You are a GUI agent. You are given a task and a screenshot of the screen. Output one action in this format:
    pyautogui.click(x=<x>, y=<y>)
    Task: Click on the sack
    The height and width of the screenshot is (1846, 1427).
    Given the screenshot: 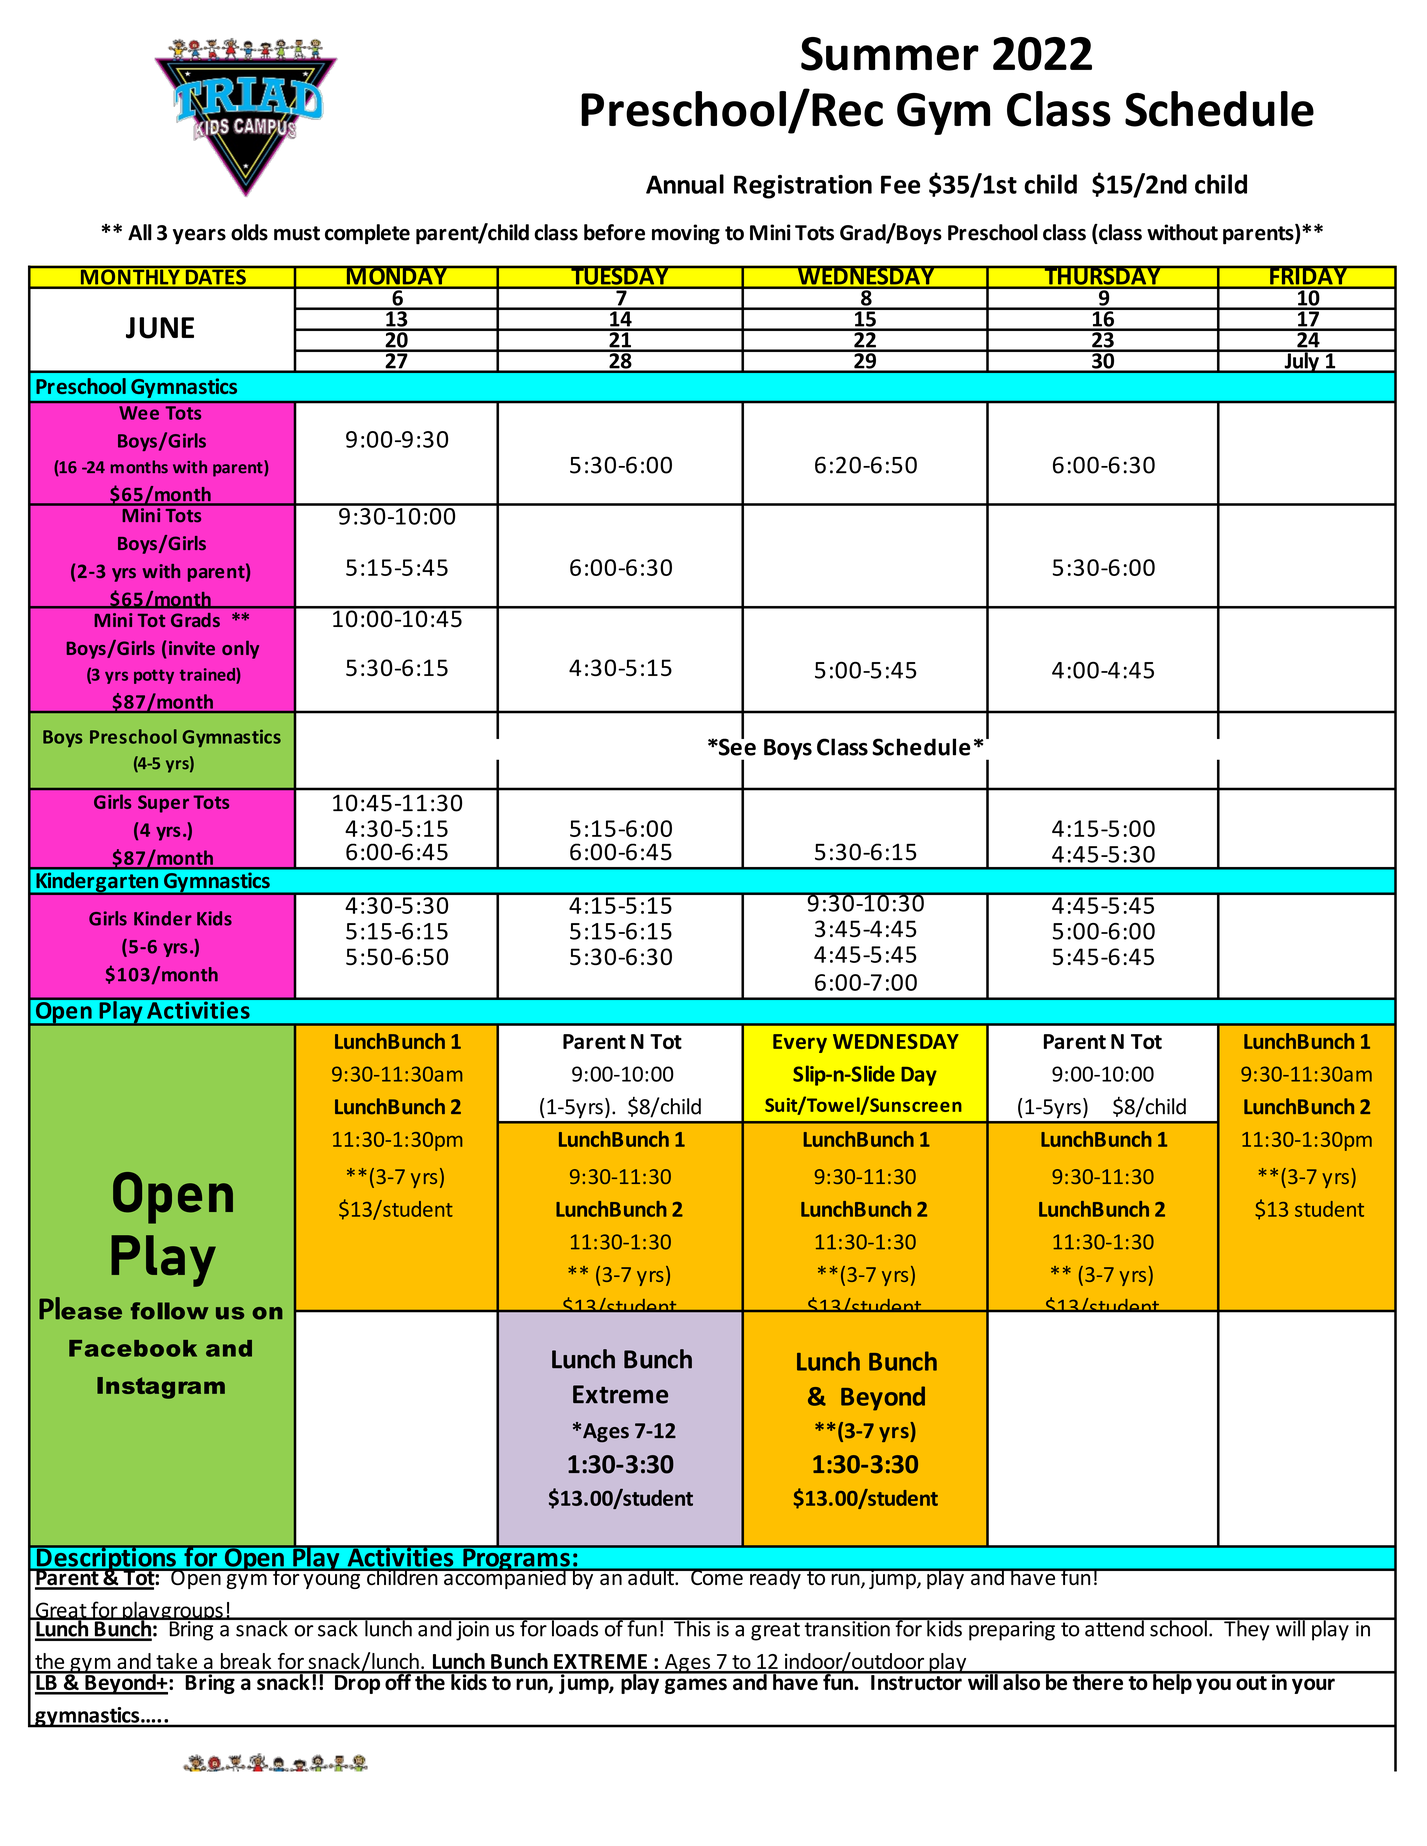 What is the action you would take?
    pyautogui.click(x=338, y=1627)
